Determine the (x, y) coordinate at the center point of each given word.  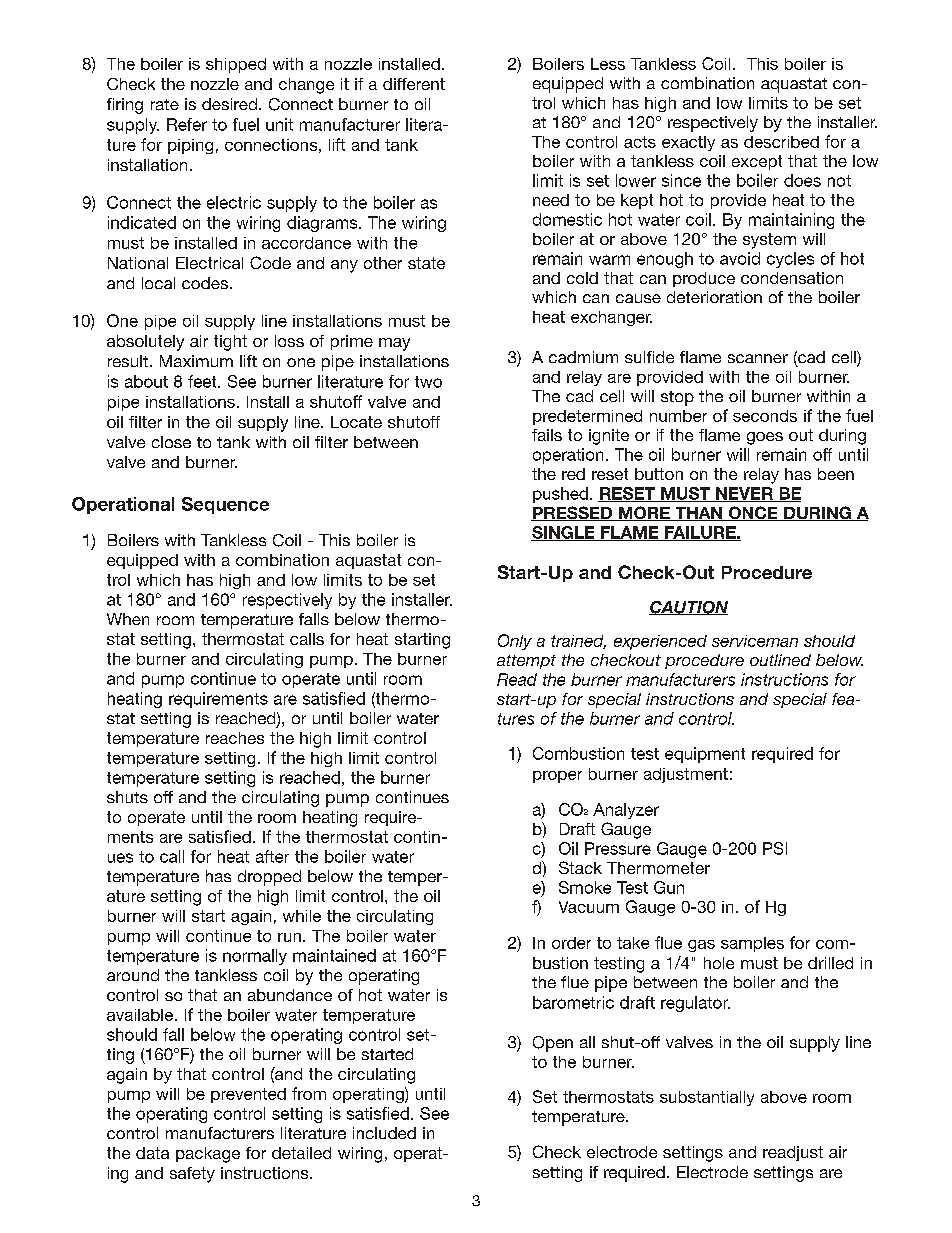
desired (229, 104)
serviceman (755, 641)
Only (515, 642)
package (208, 1155)
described (781, 142)
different (414, 84)
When (128, 619)
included (384, 1133)
